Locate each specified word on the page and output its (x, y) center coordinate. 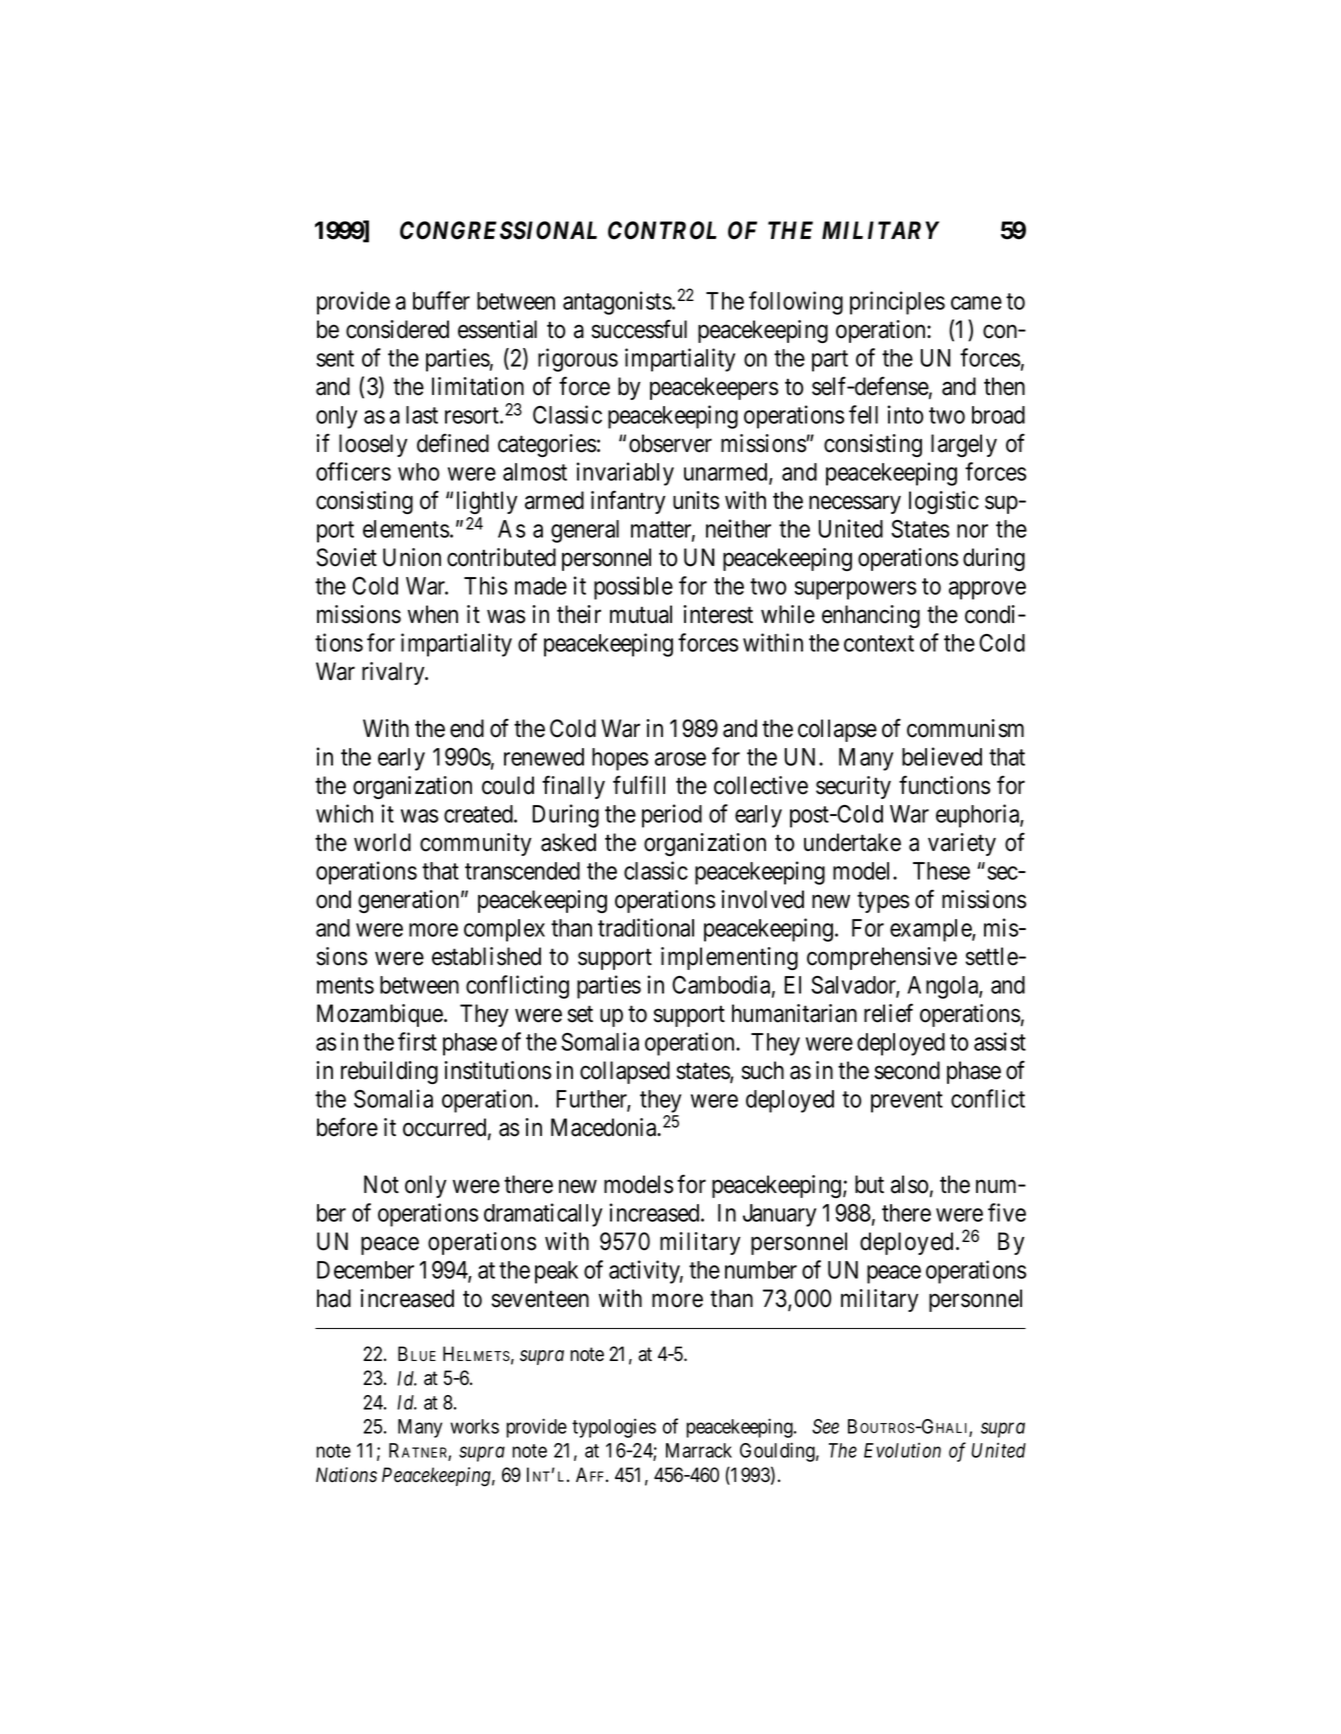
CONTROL (662, 230)
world (382, 842)
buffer (441, 300)
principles (897, 303)
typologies (614, 1428)
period (672, 816)
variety (962, 844)
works (474, 1426)
